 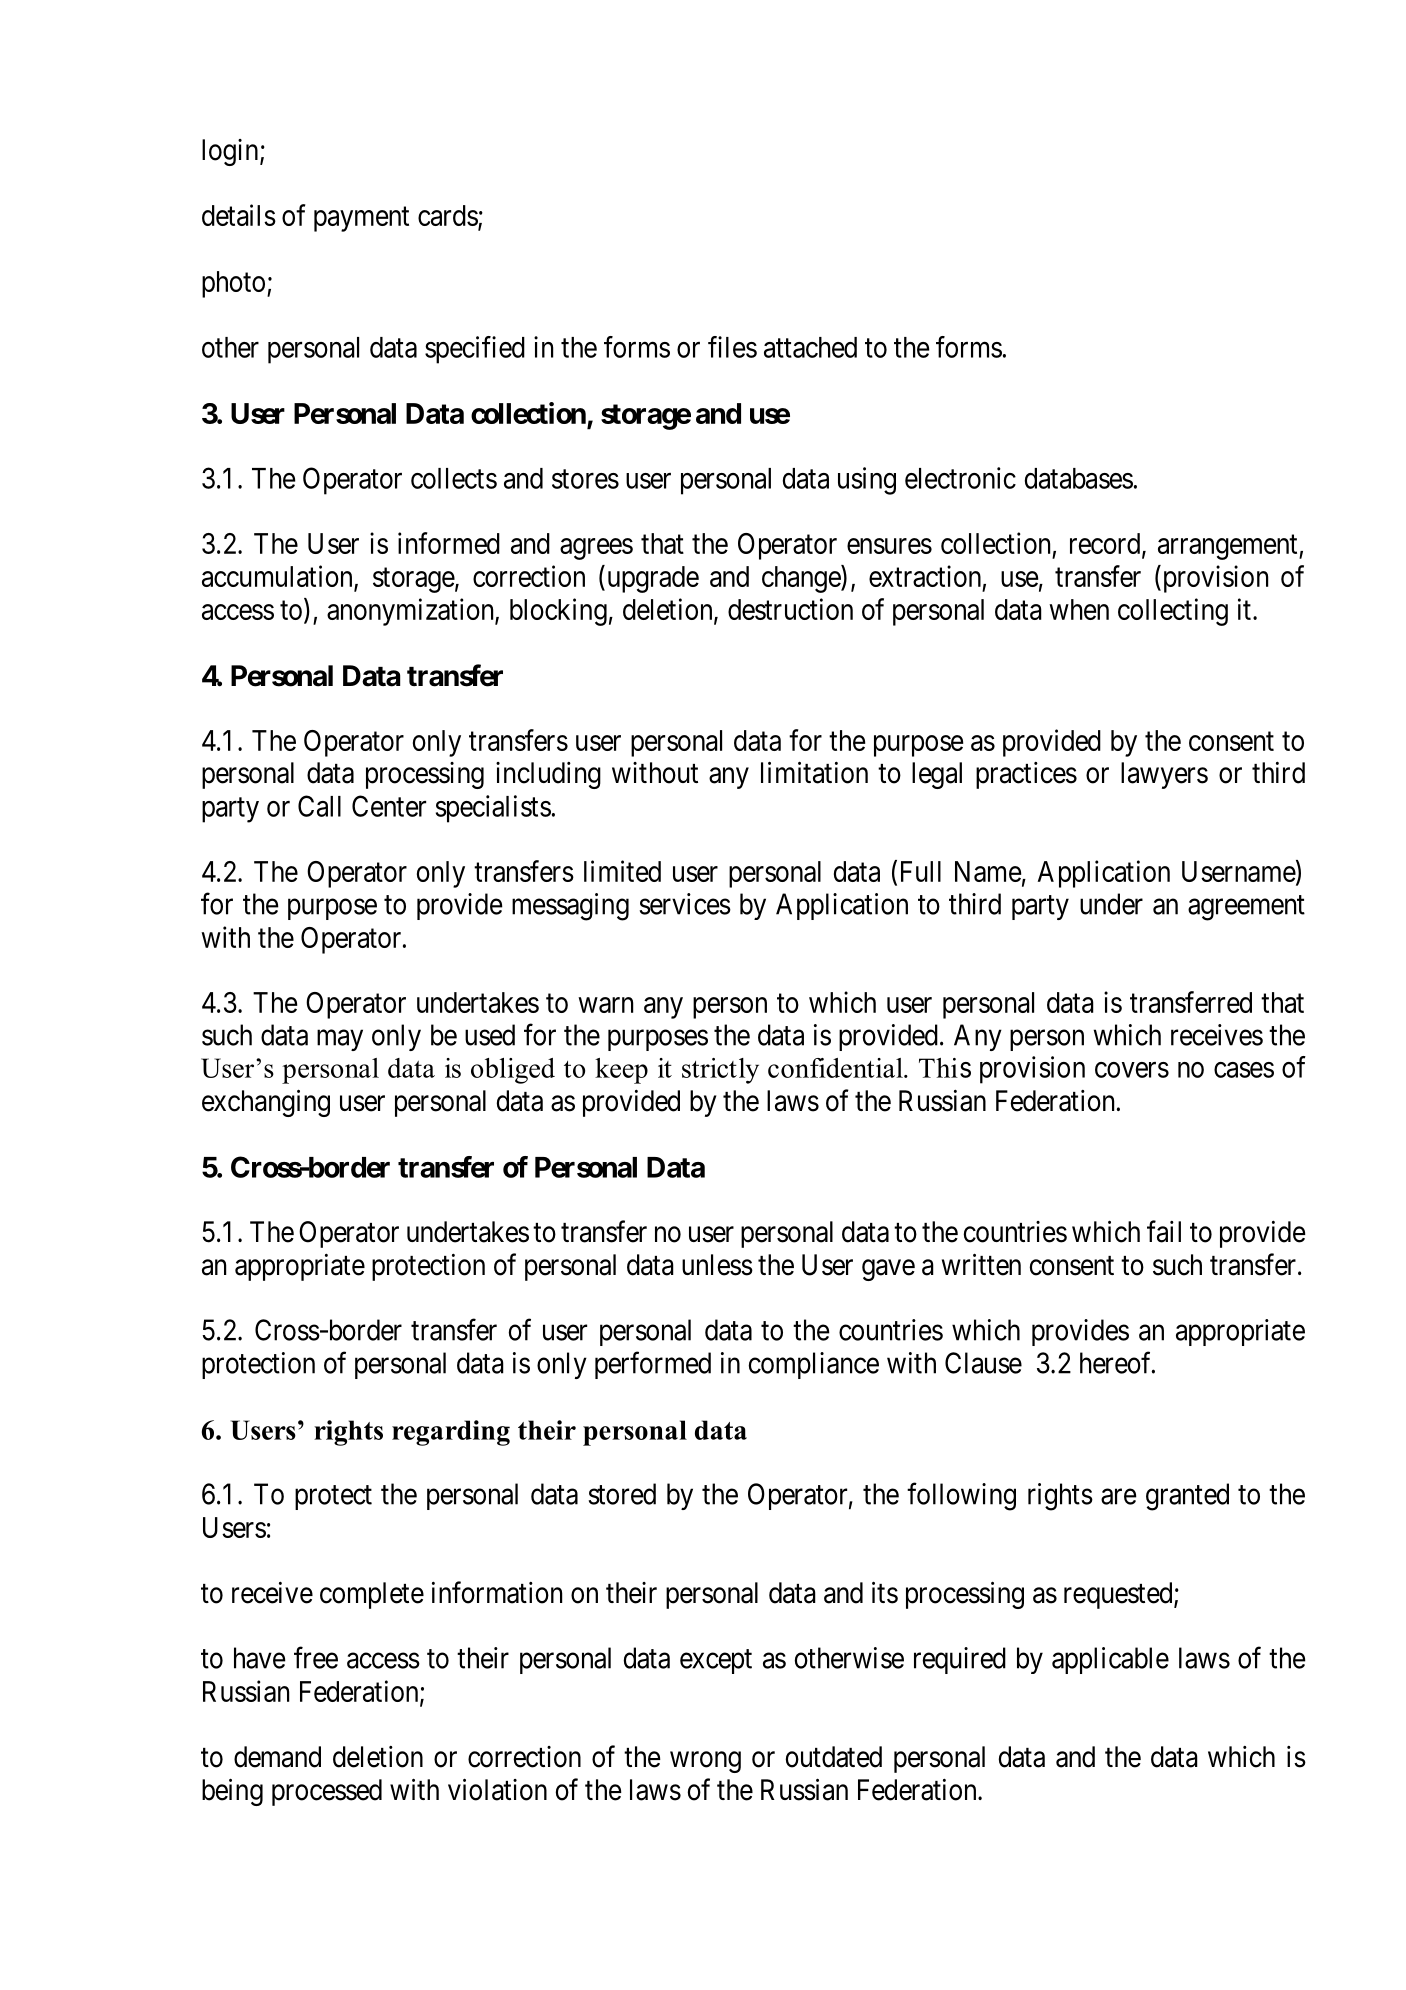 I want to click on wrong, so click(x=705, y=1762).
